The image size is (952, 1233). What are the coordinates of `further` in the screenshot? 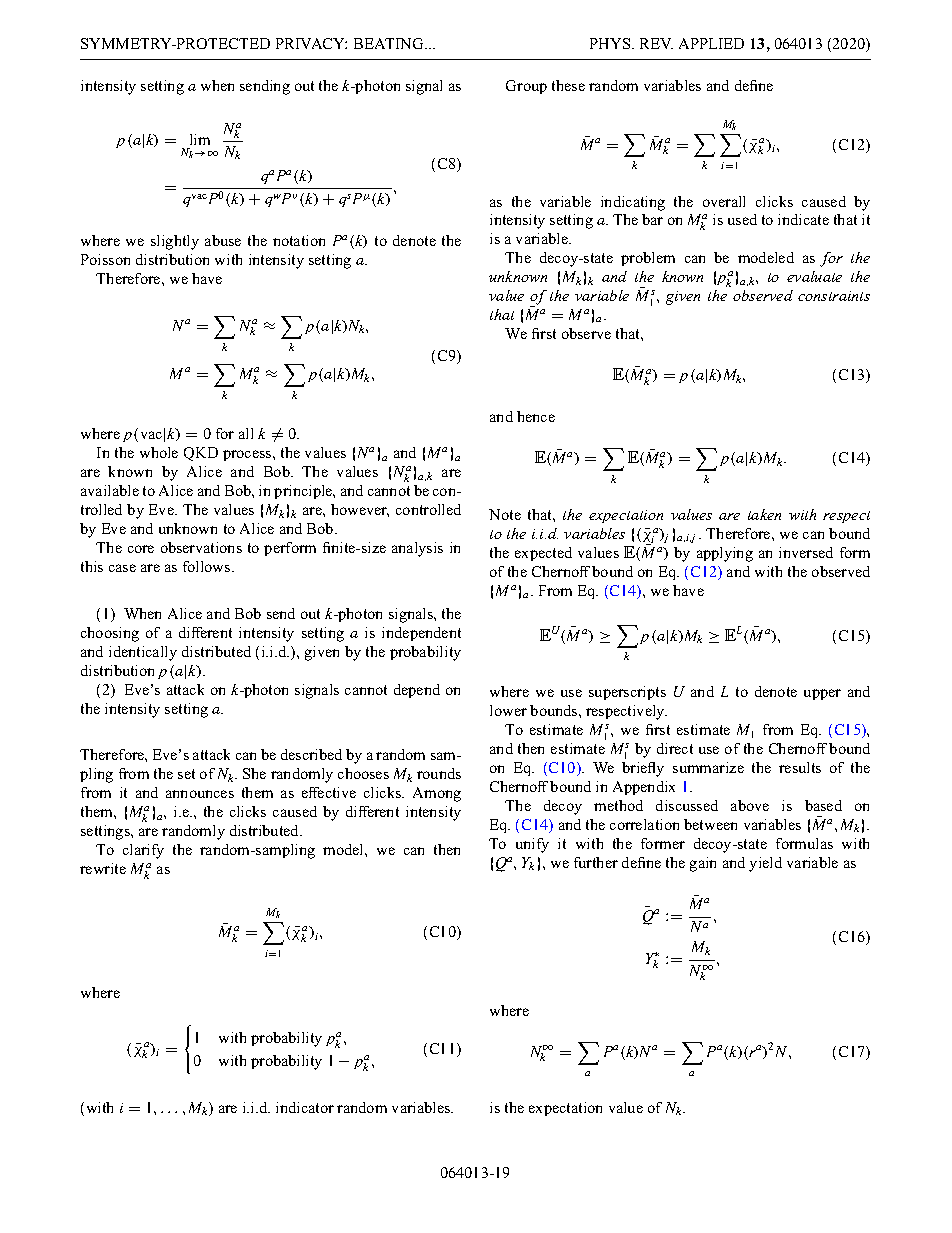 It's located at (596, 862).
